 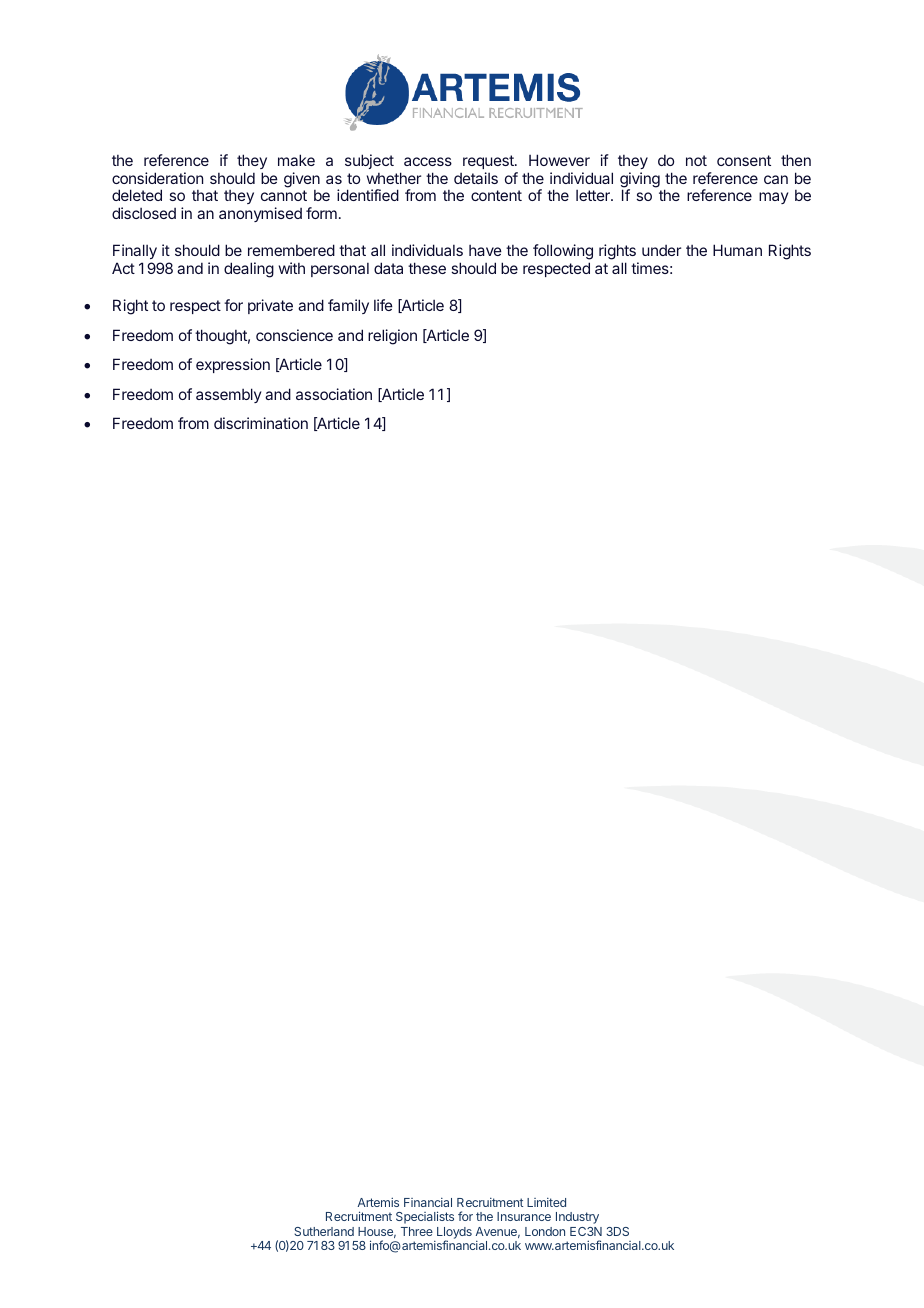 What do you see at coordinates (545, 1231) in the document?
I see `London` at bounding box center [545, 1231].
